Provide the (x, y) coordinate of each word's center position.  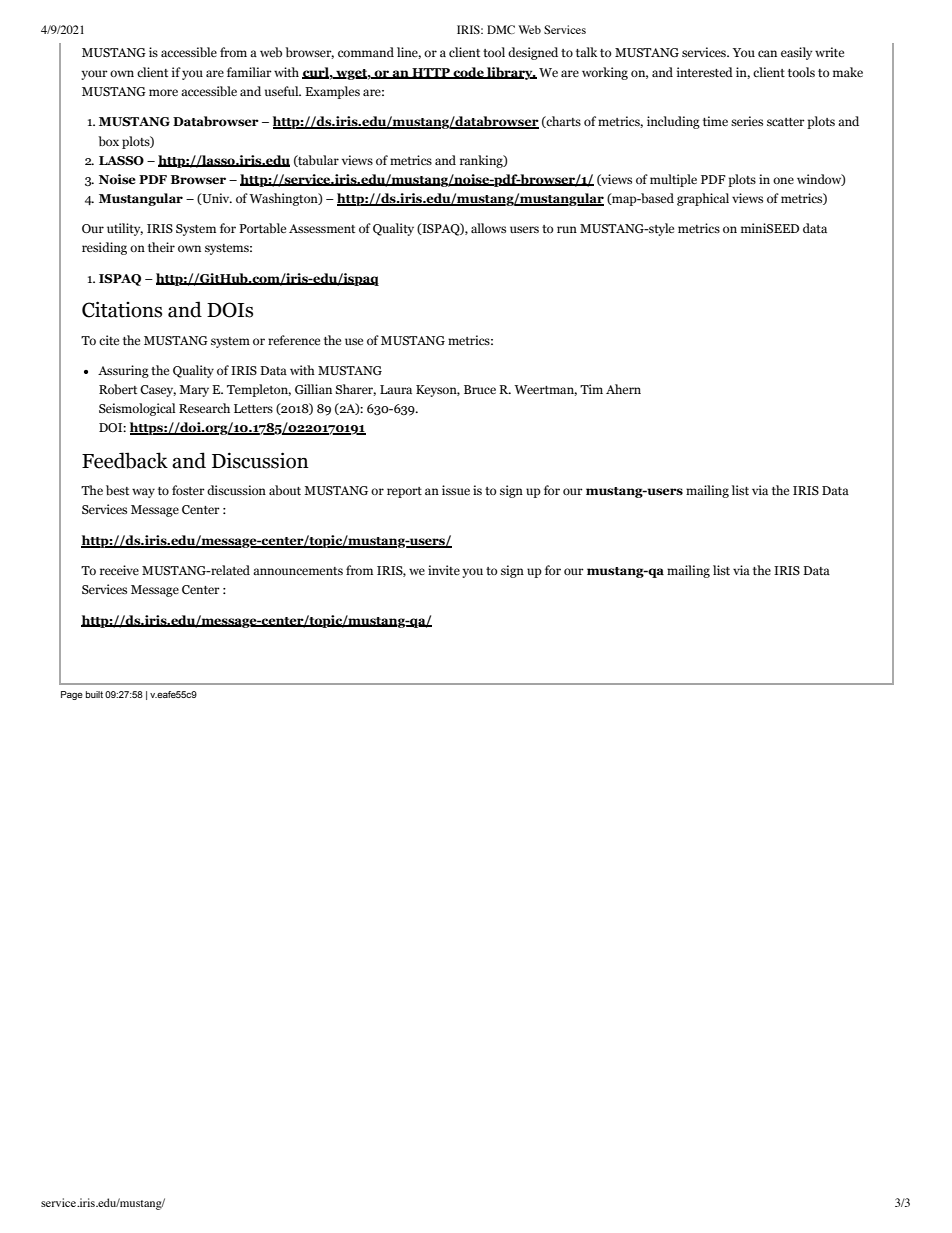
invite (444, 570)
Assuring (123, 371)
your (94, 75)
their (161, 247)
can (767, 53)
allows (488, 228)
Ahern (623, 389)
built (94, 694)
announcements (298, 571)
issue (456, 490)
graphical (703, 199)
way (143, 493)
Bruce (480, 389)
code (468, 73)
